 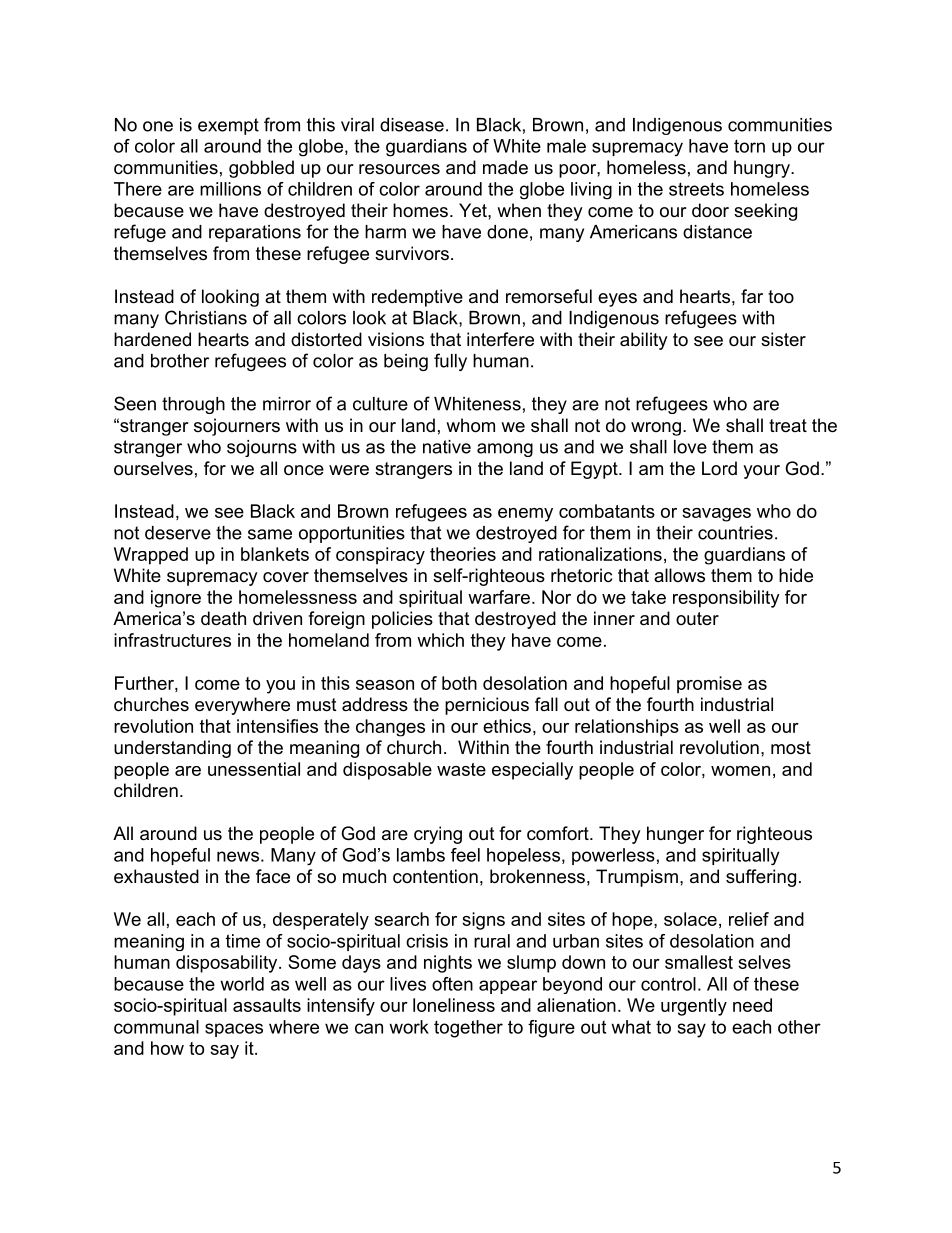 What do you see at coordinates (675, 835) in the document?
I see `hunger` at bounding box center [675, 835].
